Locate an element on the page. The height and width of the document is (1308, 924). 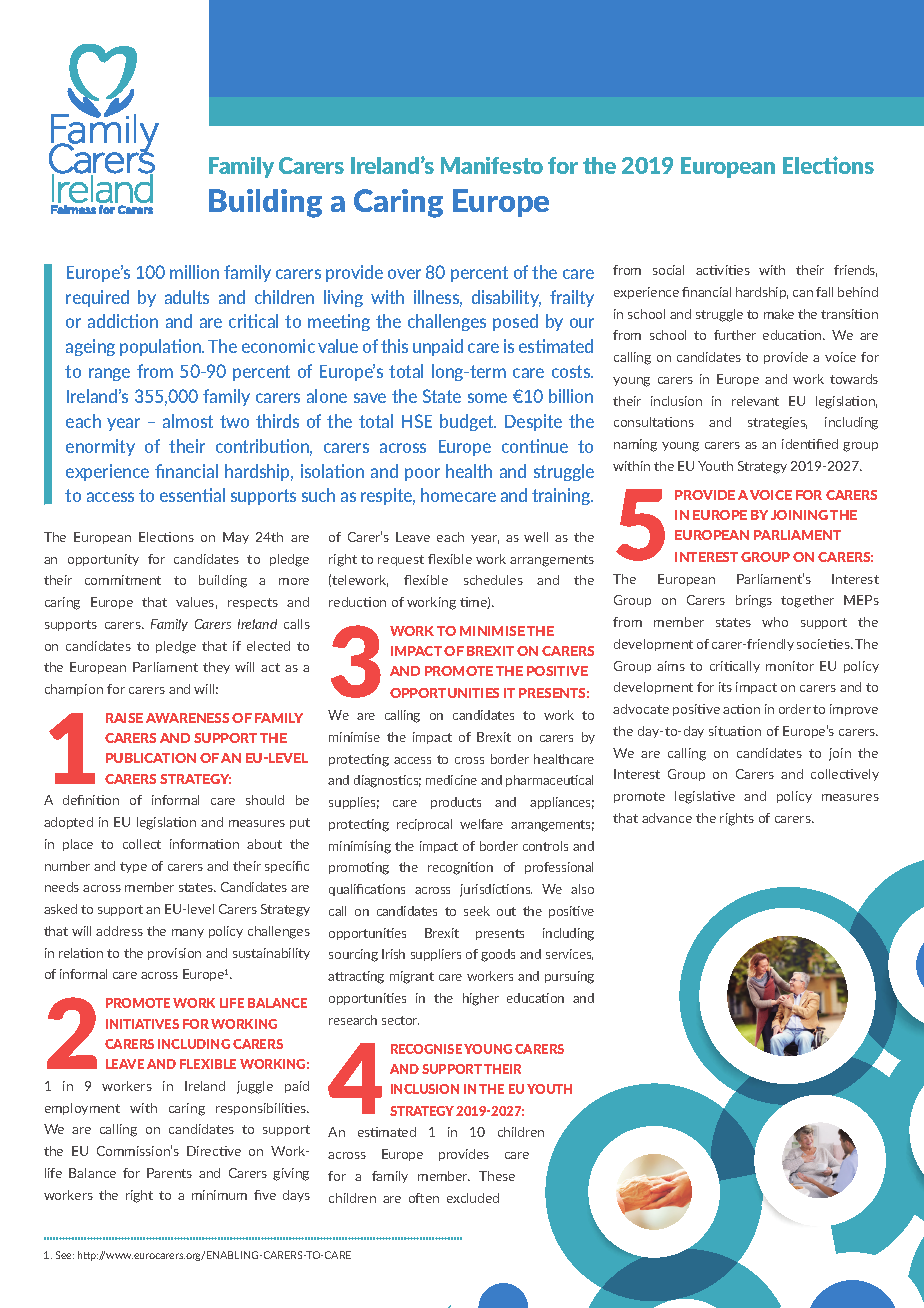
medicine is located at coordinates (451, 780).
